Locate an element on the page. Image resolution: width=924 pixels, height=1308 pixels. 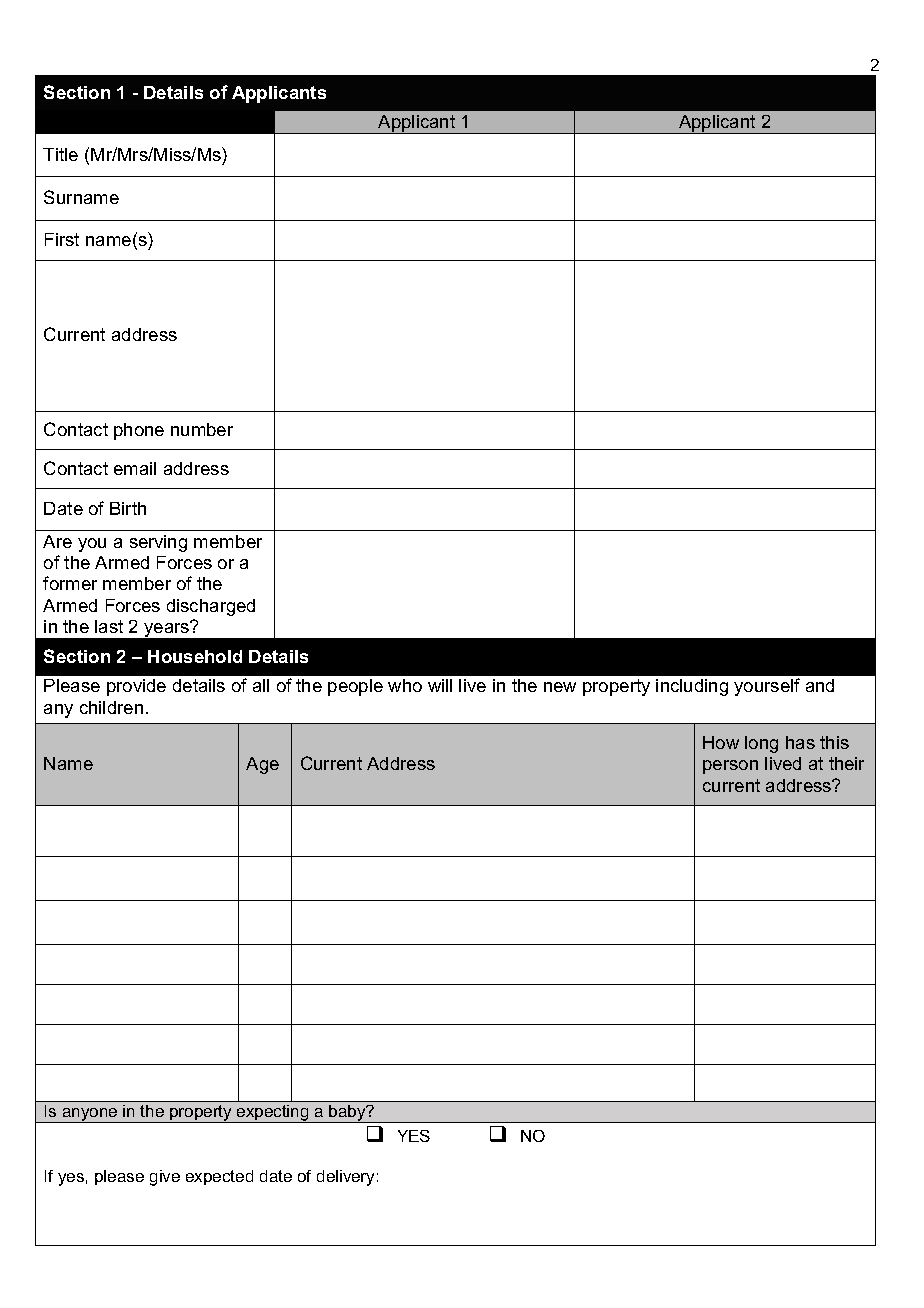
First is located at coordinates (62, 239).
